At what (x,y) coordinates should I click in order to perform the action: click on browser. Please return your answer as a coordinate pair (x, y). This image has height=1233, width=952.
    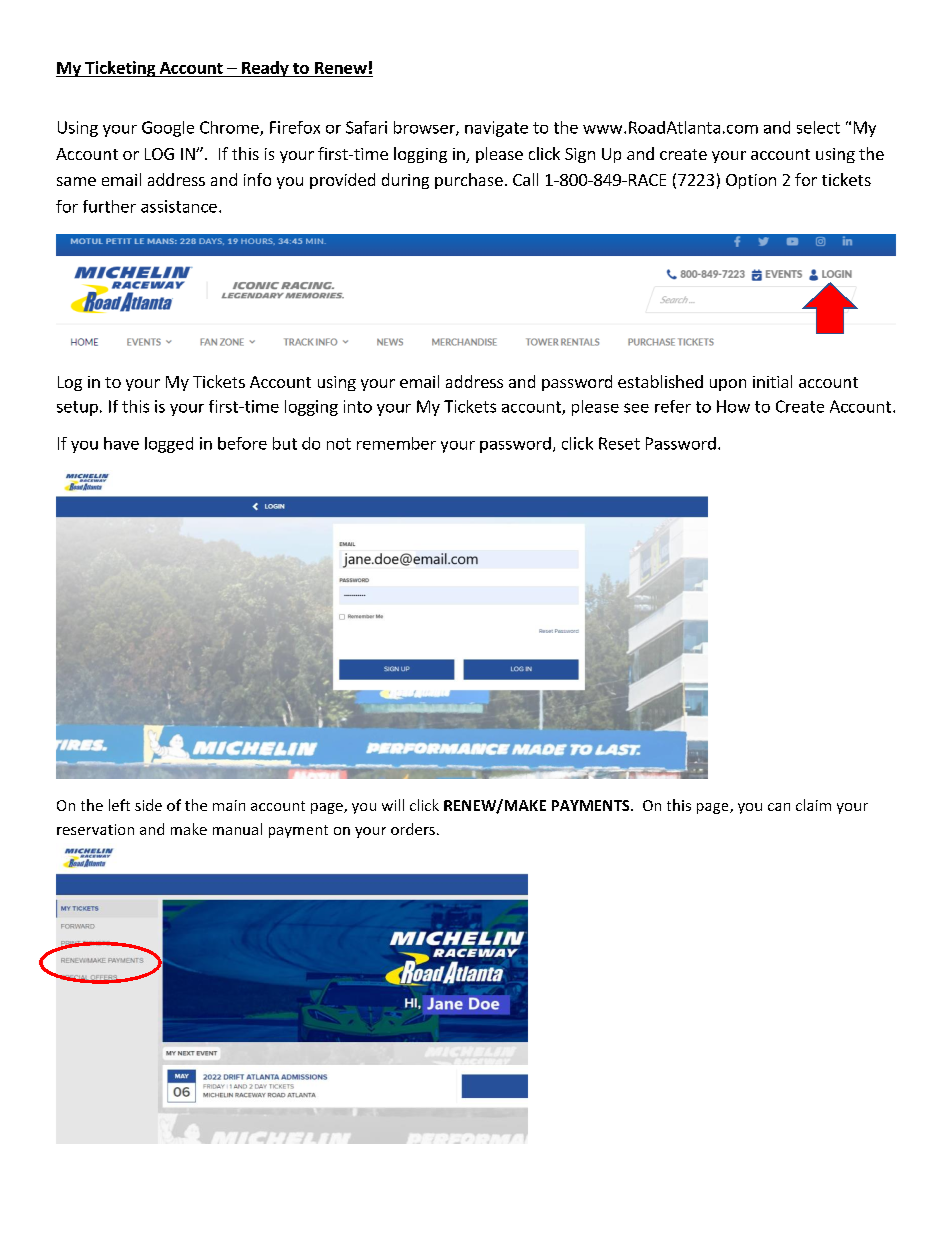
    Looking at the image, I should click on (425, 128).
